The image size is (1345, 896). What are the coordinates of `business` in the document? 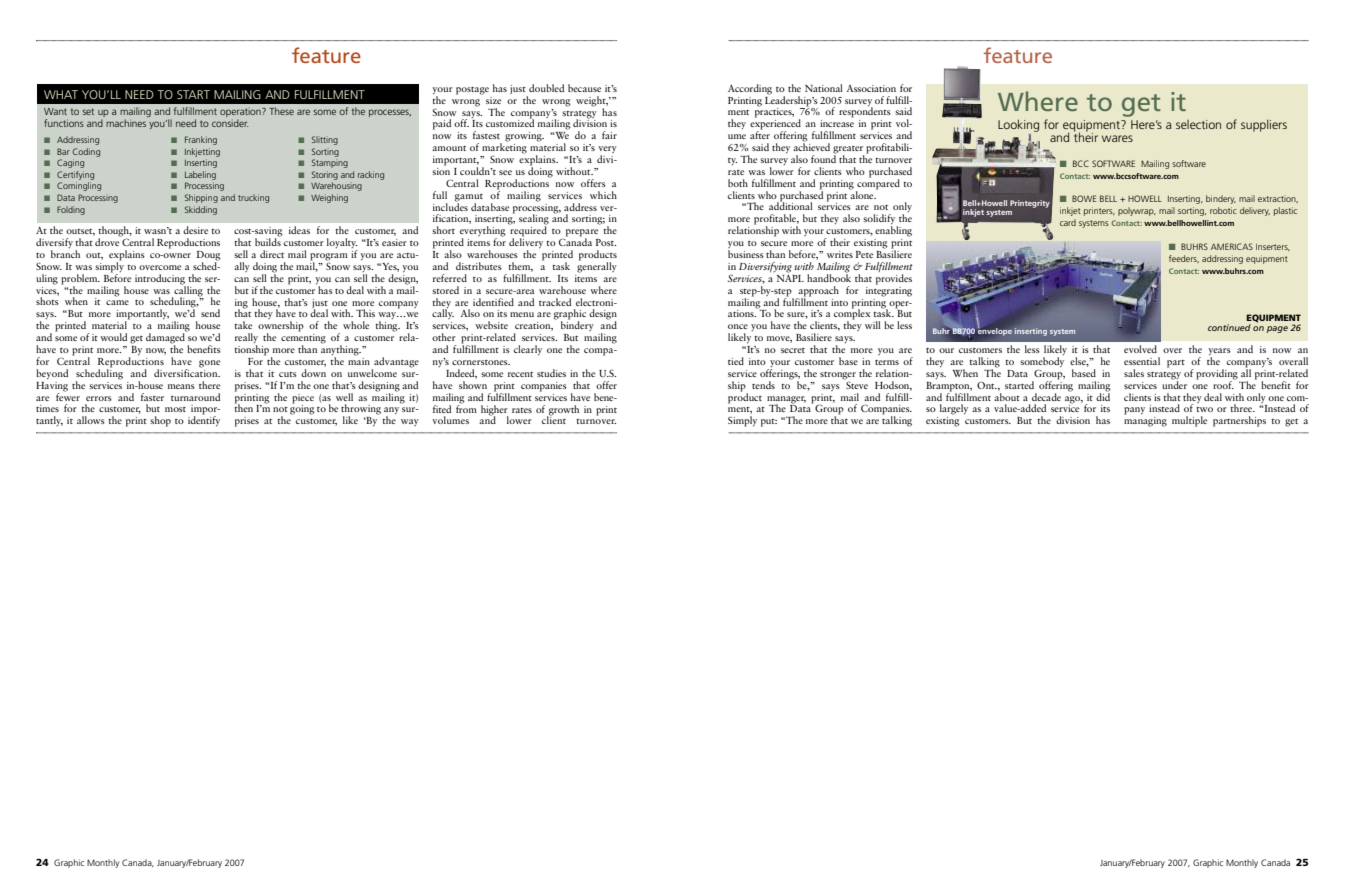 It's located at (746, 254).
